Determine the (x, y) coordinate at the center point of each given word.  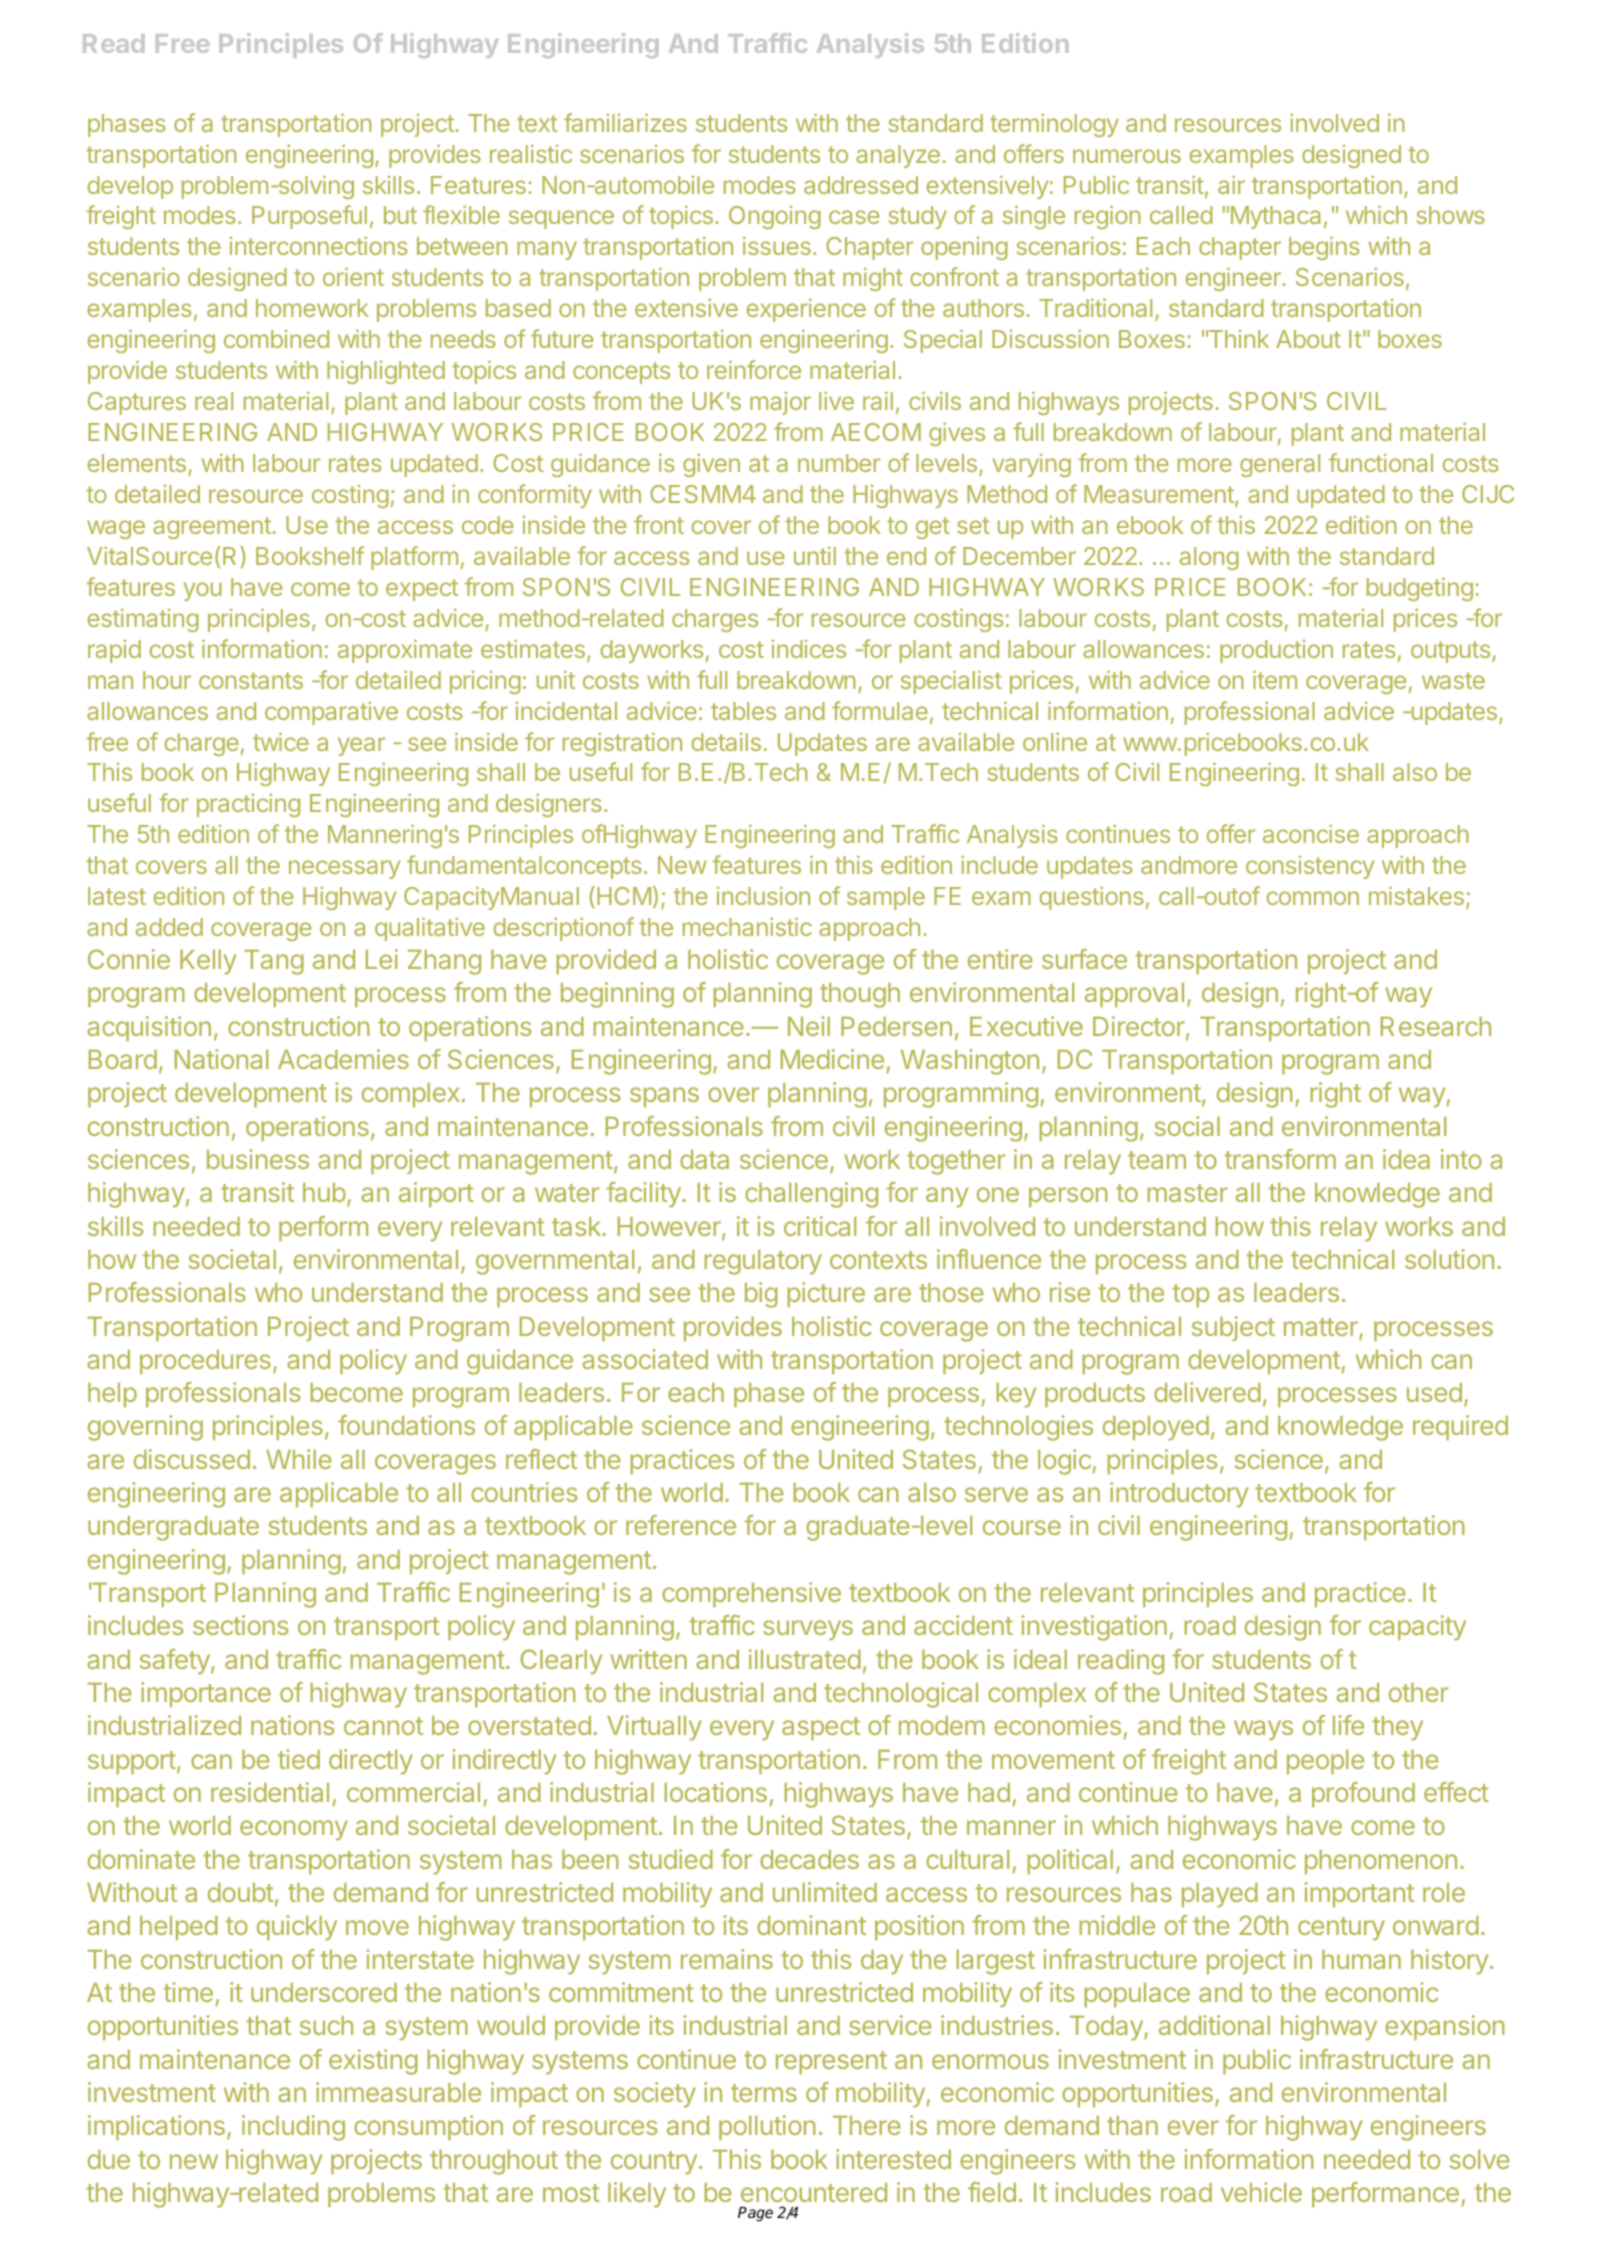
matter (1322, 1328)
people (1325, 1762)
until (815, 555)
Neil (809, 1026)
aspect (821, 1729)
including (293, 2128)
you (202, 591)
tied (299, 1759)
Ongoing (775, 217)
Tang (274, 962)
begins (1324, 248)
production (1276, 651)
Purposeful (309, 217)
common (1312, 898)
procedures (205, 1362)
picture (826, 1295)
